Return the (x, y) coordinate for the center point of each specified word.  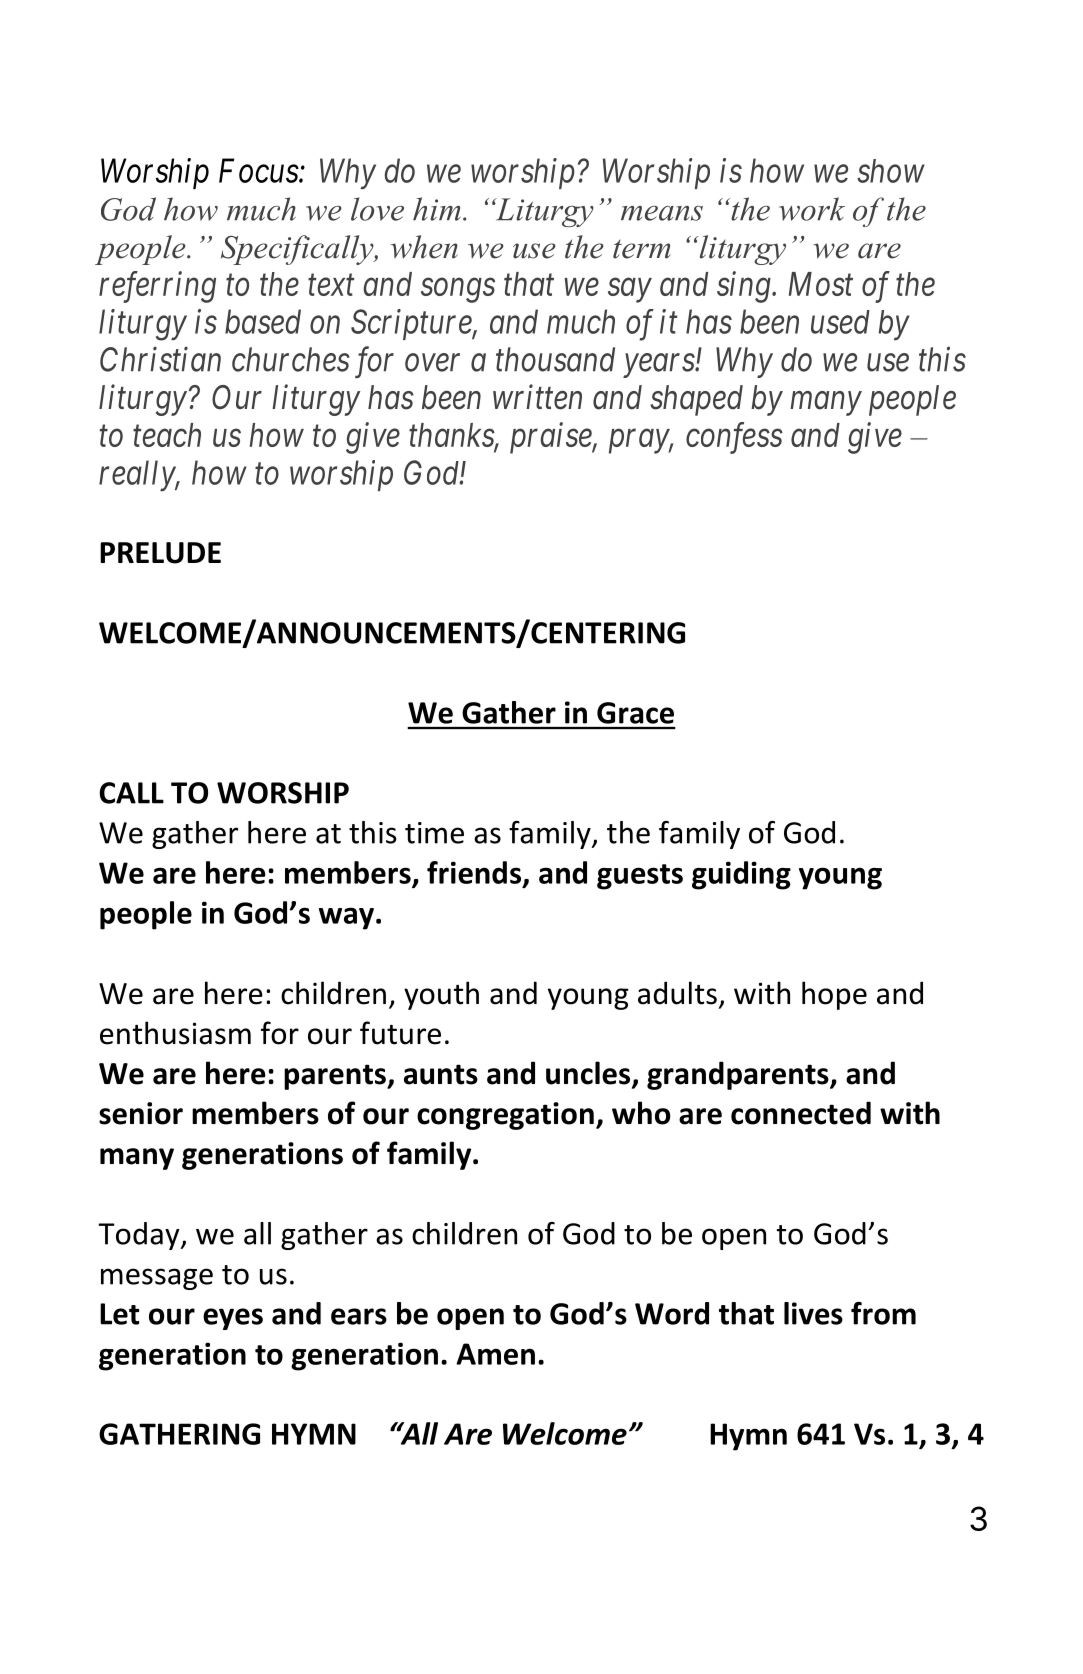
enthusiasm (175, 1033)
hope (834, 995)
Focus (259, 171)
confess (734, 438)
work (812, 209)
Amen (495, 1354)
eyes (233, 1319)
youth (441, 995)
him (437, 209)
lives (813, 1313)
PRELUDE (160, 553)
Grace (635, 713)
